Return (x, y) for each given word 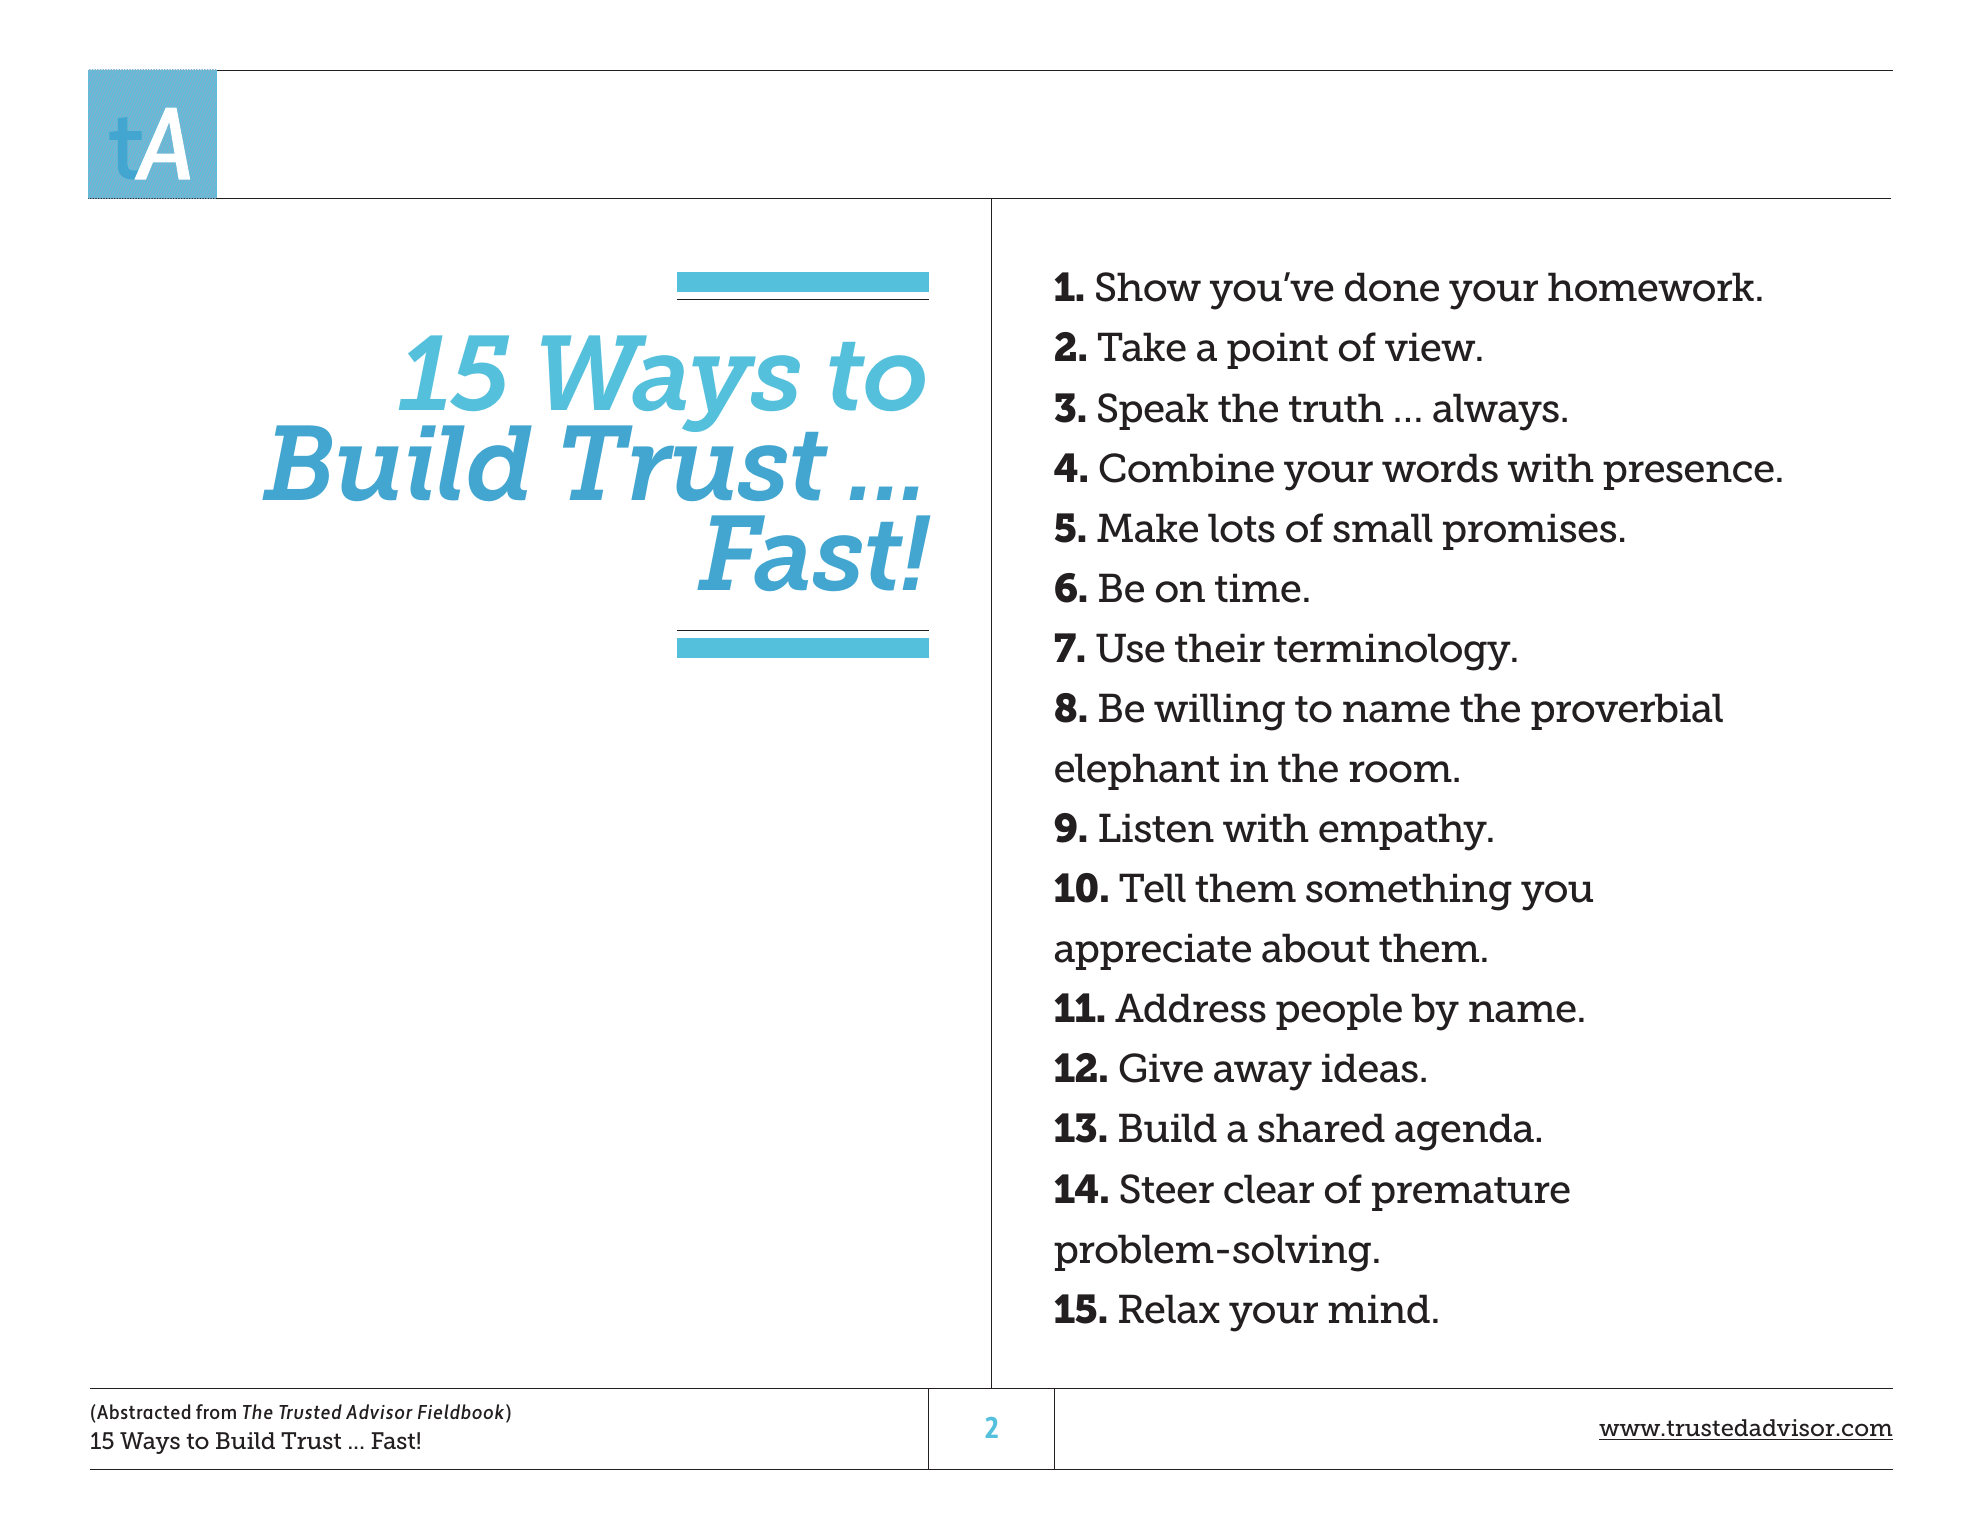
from (216, 1411)
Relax (1169, 1309)
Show (1148, 287)
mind (1379, 1309)
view (1431, 347)
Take (1142, 347)
